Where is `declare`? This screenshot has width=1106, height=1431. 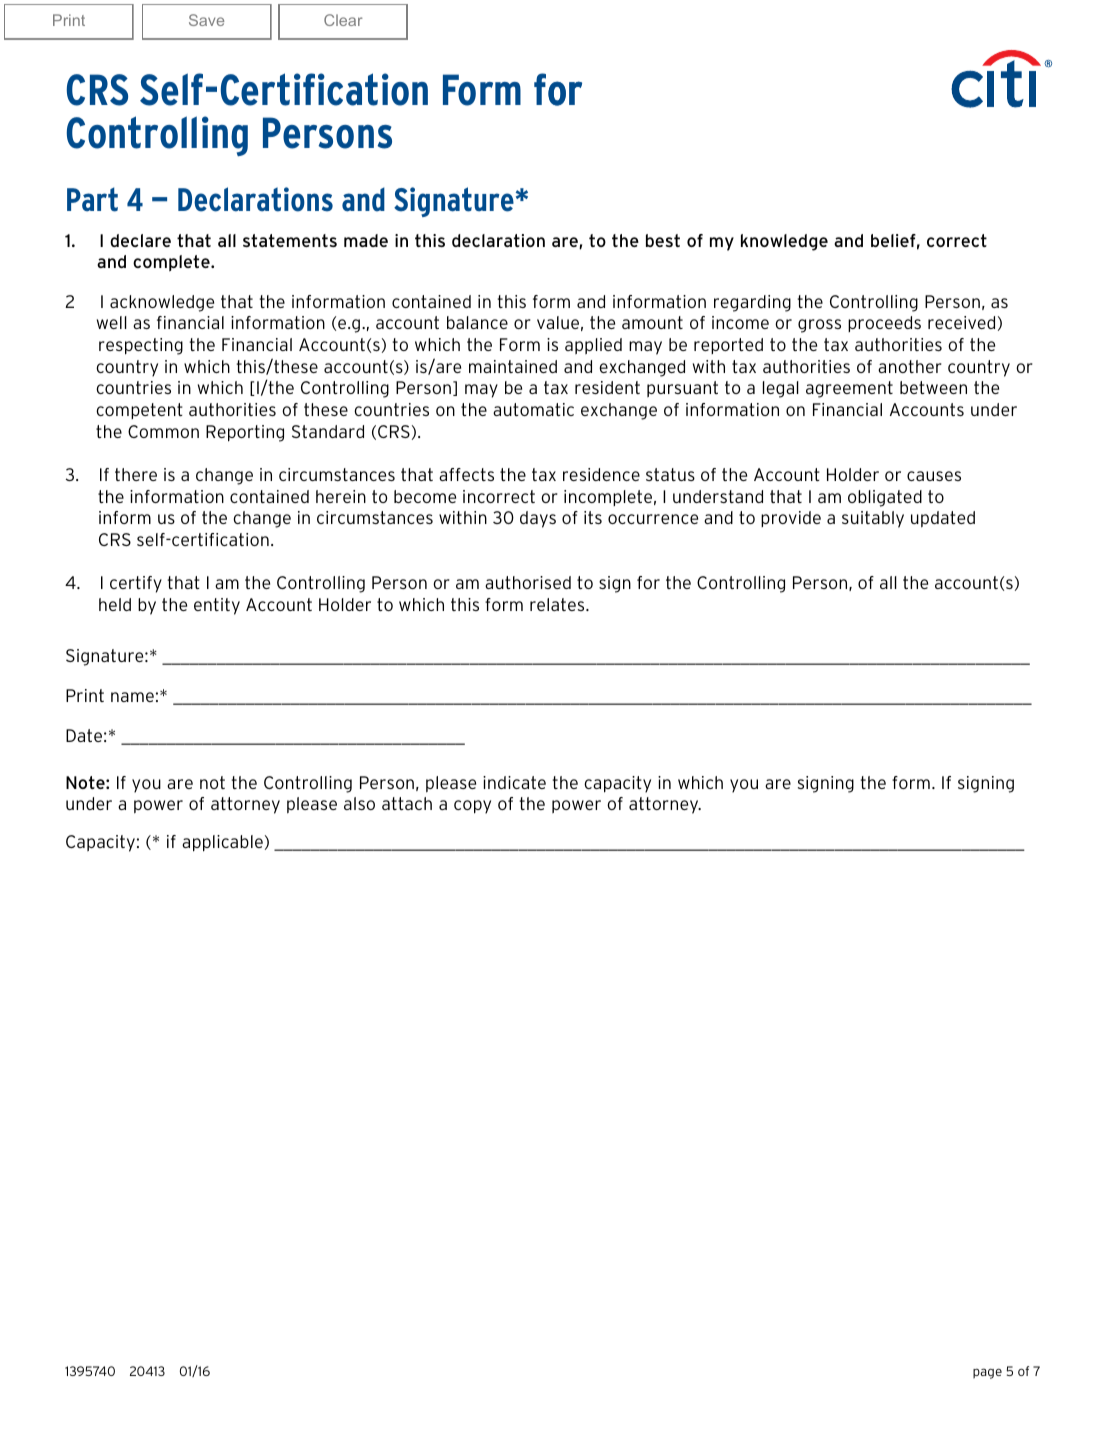 declare is located at coordinates (140, 240).
